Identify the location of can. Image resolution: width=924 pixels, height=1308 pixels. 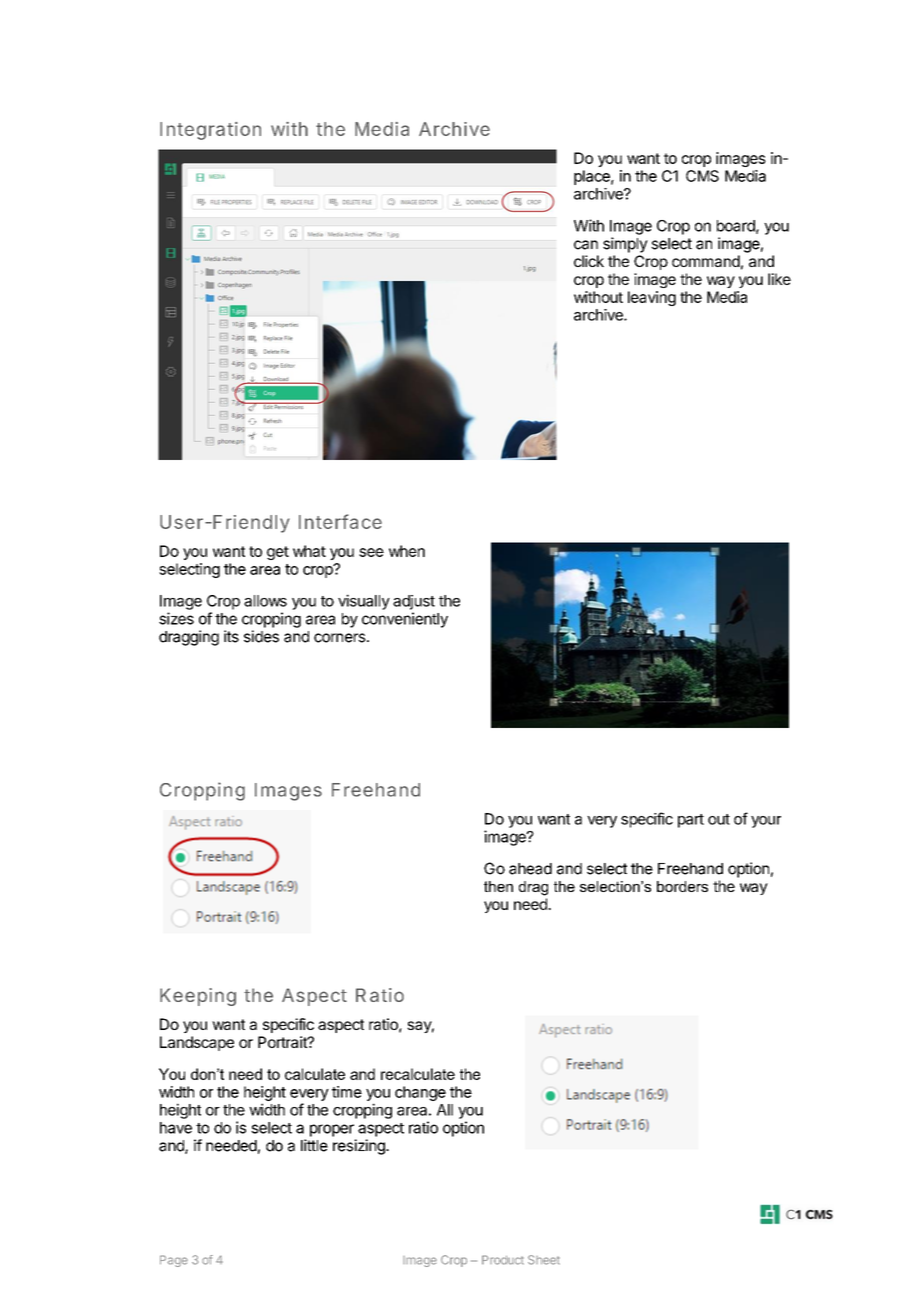
(586, 245).
